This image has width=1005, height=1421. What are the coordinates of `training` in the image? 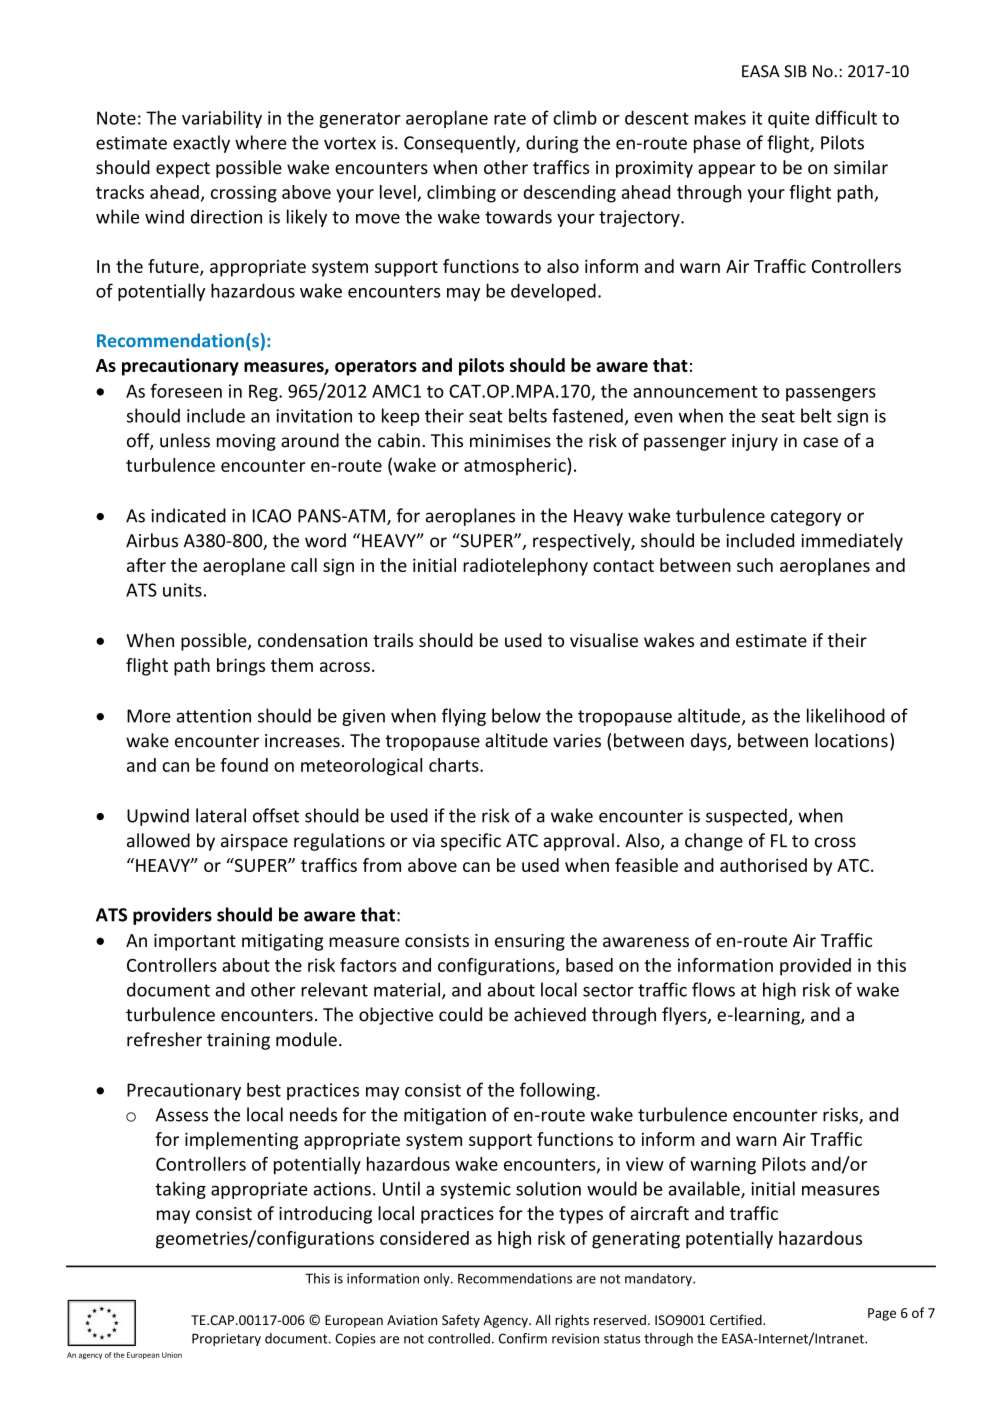 It's located at (238, 1041).
